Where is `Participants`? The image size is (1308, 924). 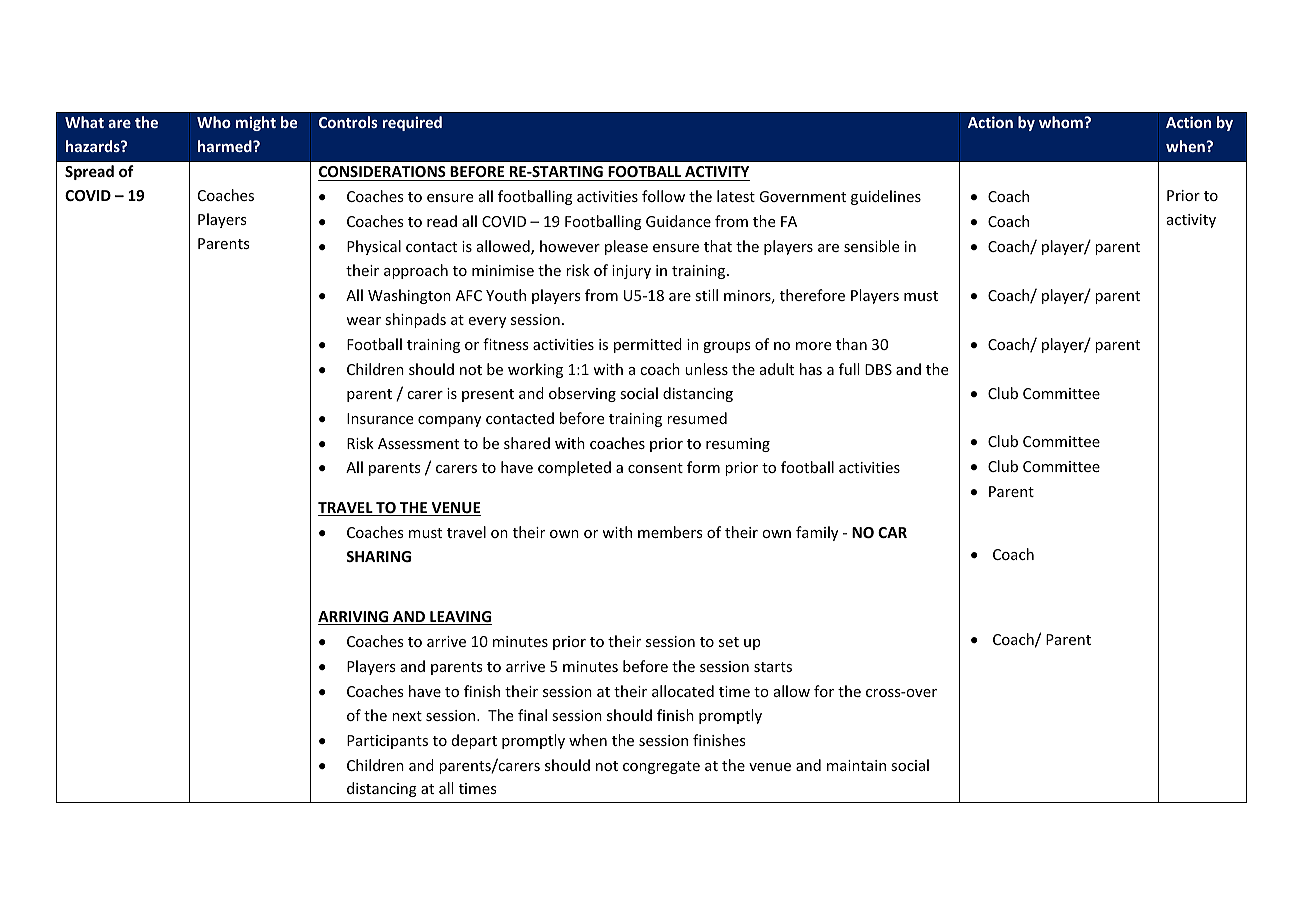
Participants is located at coordinates (387, 742).
